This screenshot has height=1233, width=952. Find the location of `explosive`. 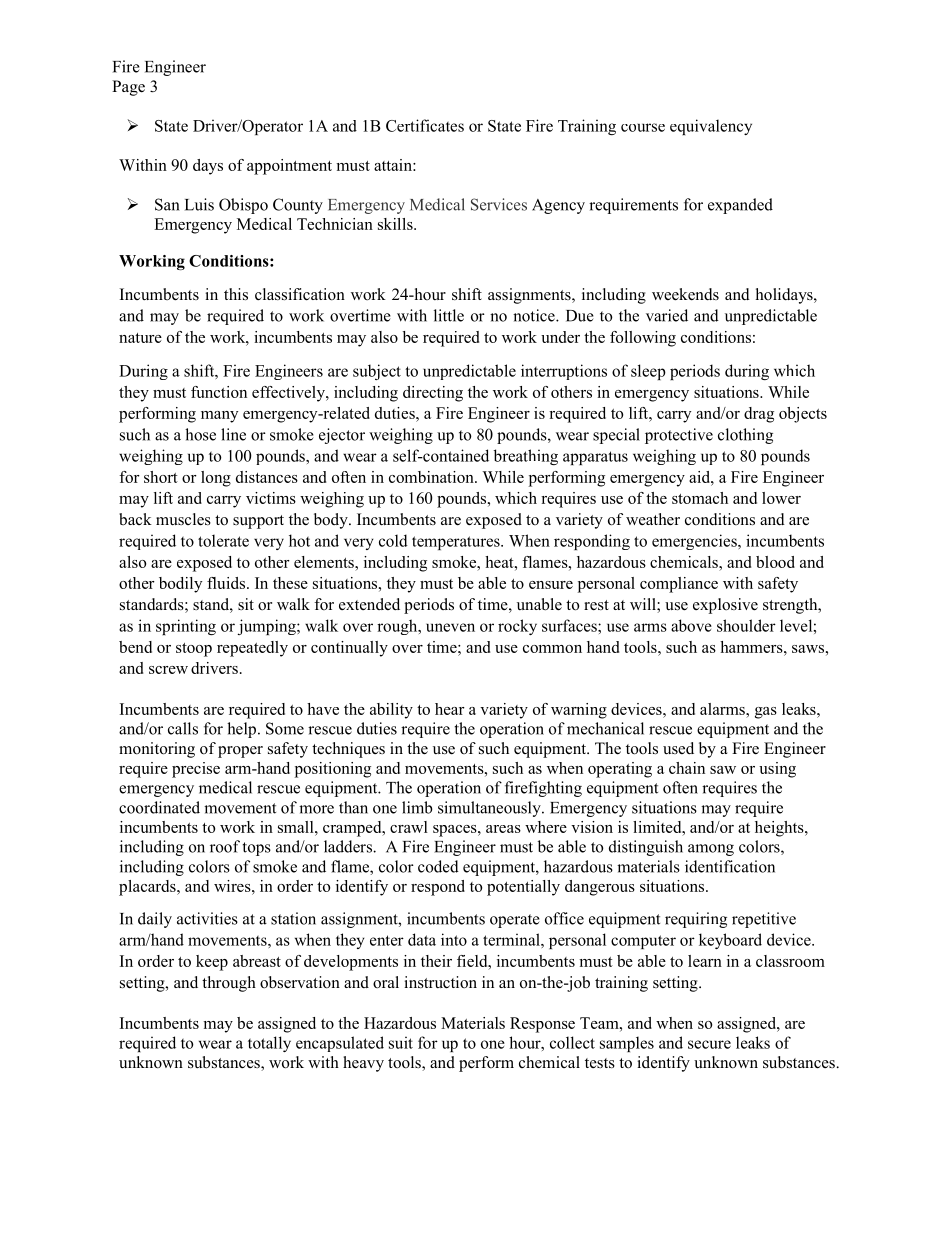

explosive is located at coordinates (725, 606).
